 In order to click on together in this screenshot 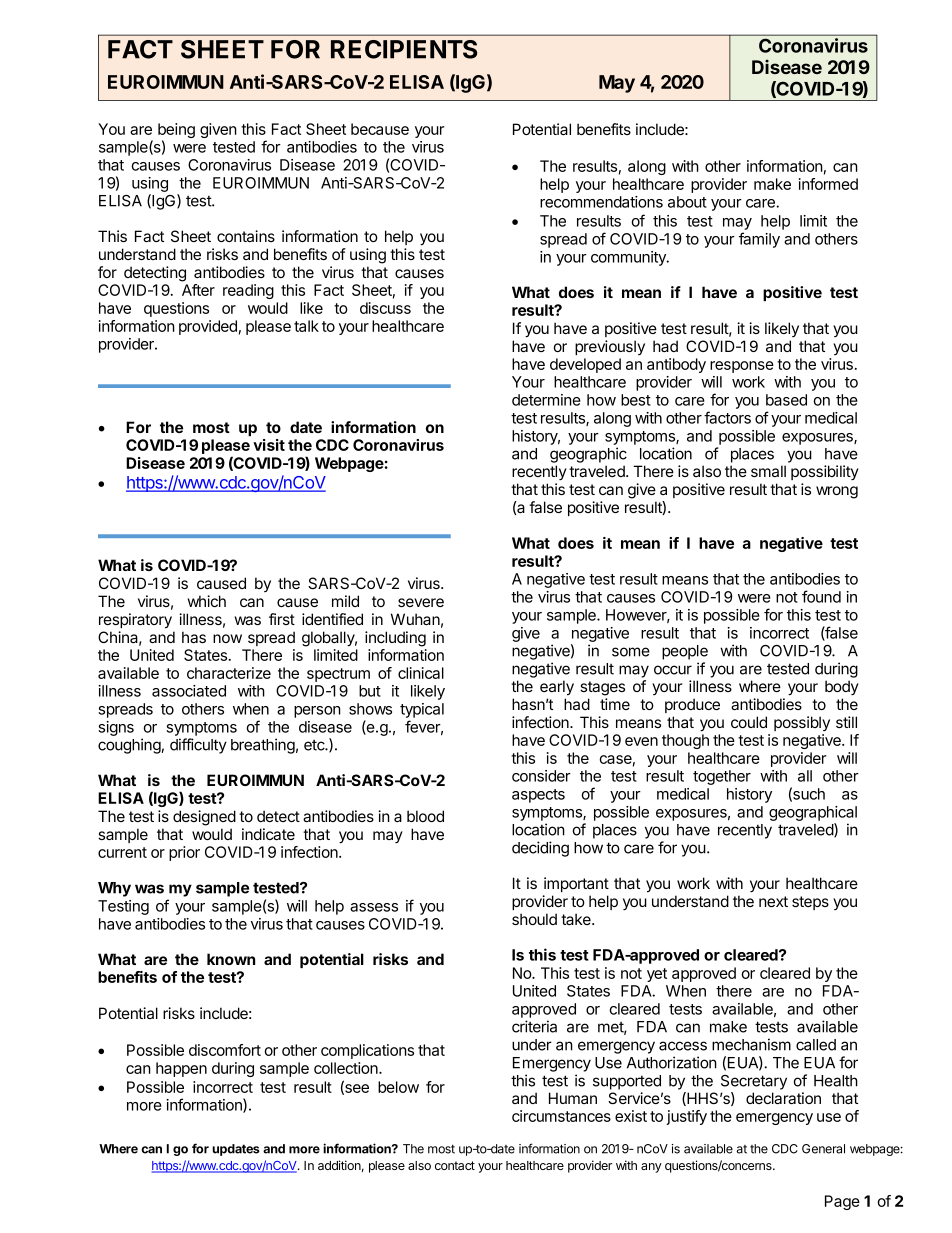, I will do `click(722, 777)`.
